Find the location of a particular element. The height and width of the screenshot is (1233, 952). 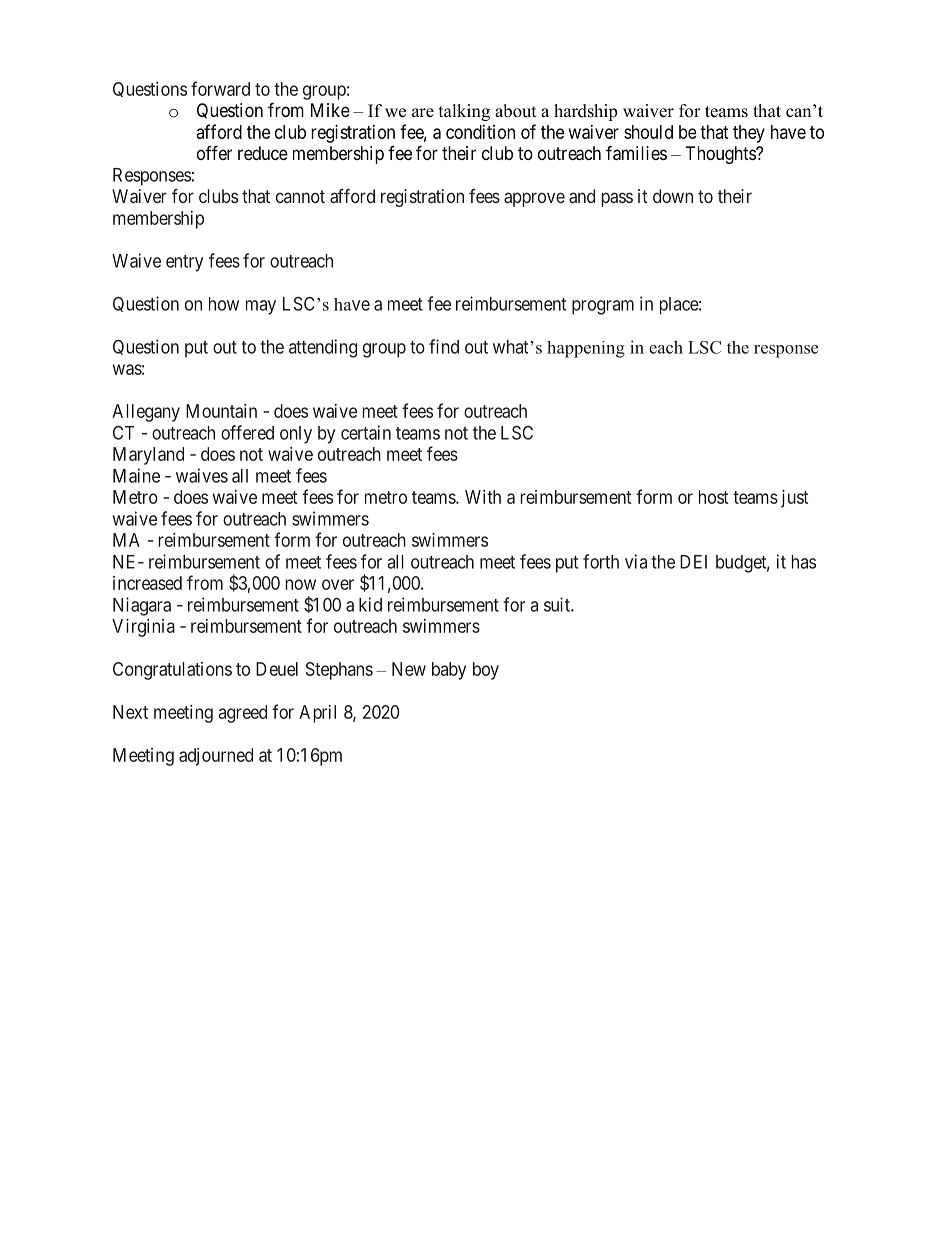

host is located at coordinates (713, 497).
